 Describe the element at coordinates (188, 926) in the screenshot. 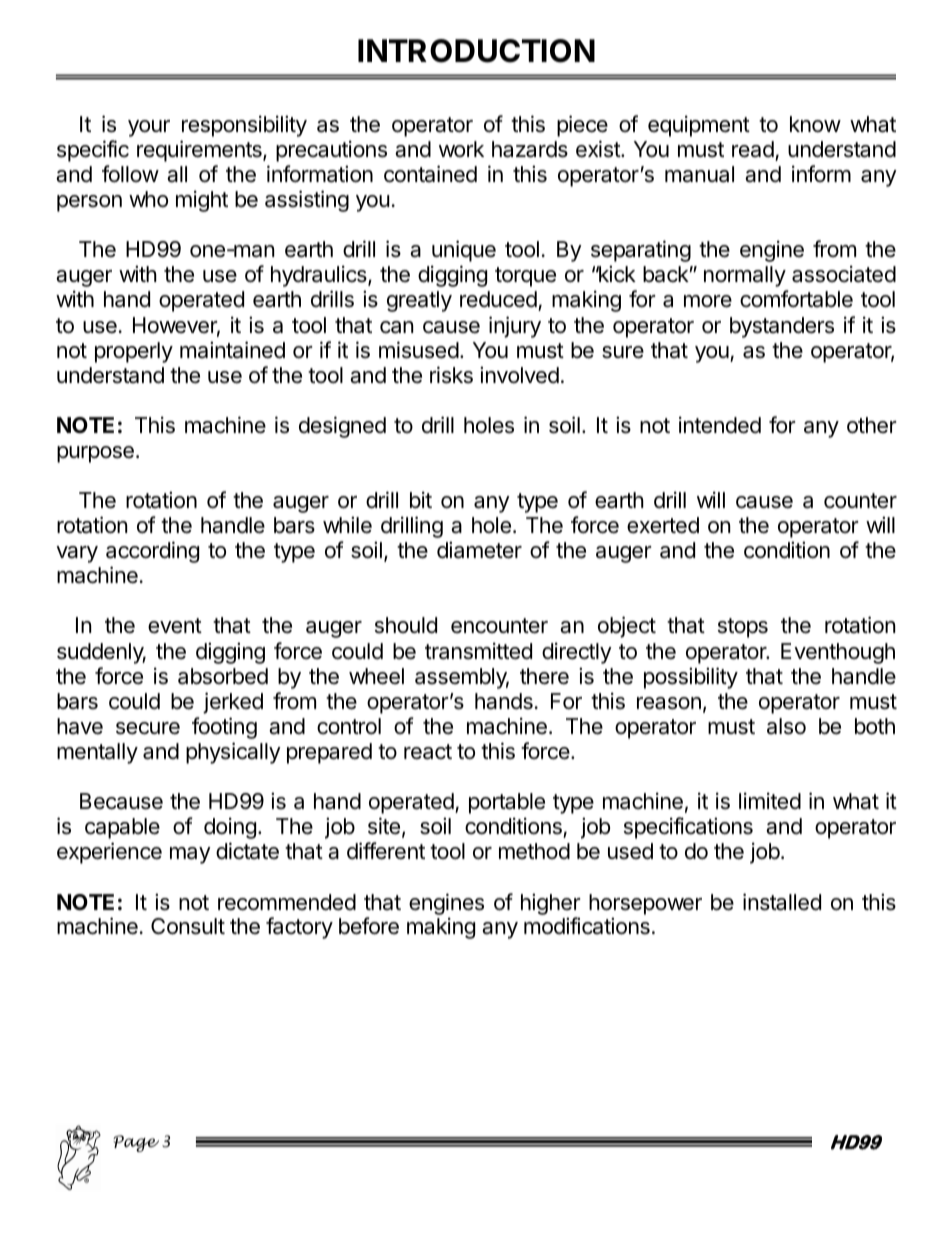

I see `Consult` at that location.
